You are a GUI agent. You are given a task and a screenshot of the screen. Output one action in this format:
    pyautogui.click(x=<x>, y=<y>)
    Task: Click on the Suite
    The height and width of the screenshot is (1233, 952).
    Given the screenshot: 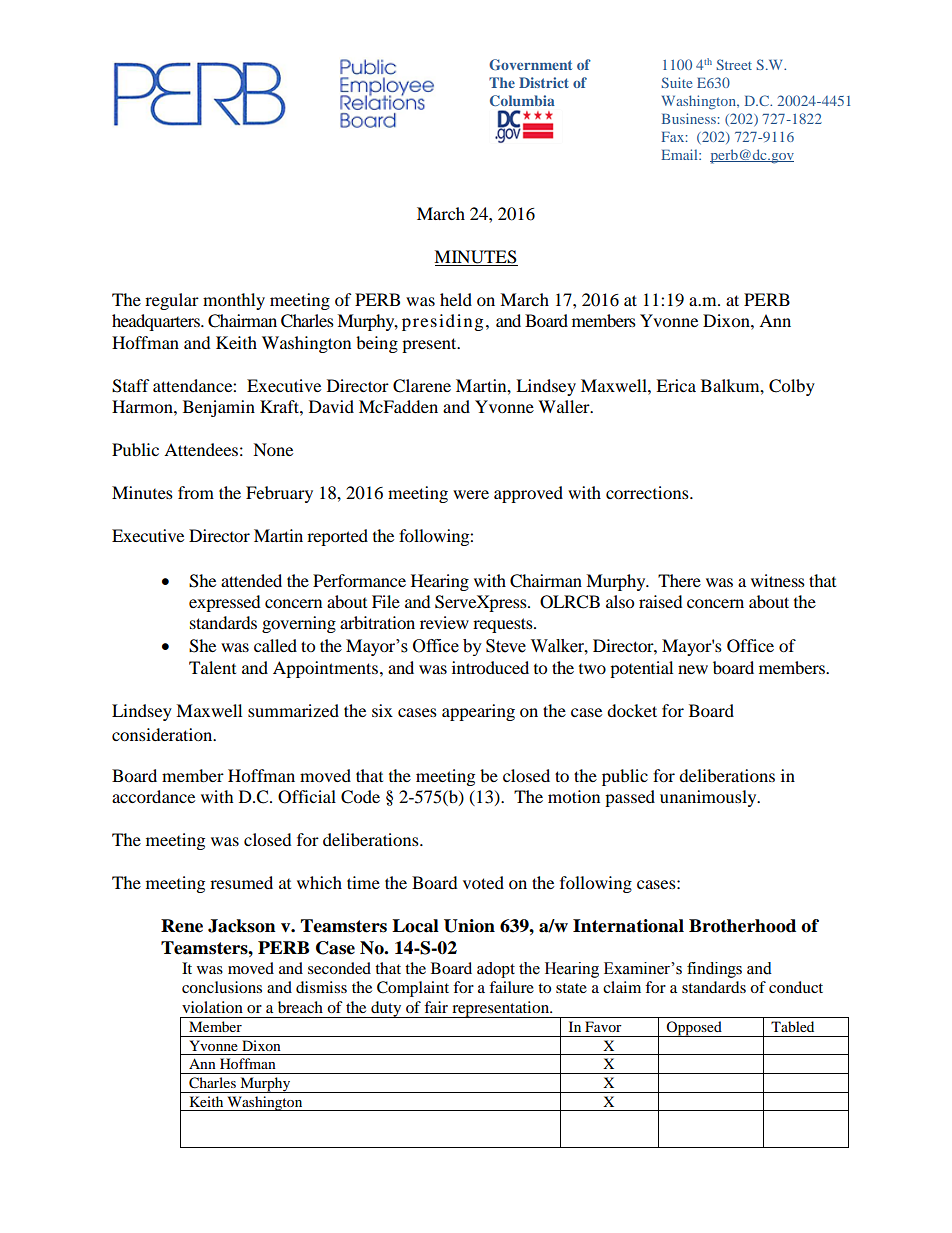 What is the action you would take?
    pyautogui.click(x=676, y=82)
